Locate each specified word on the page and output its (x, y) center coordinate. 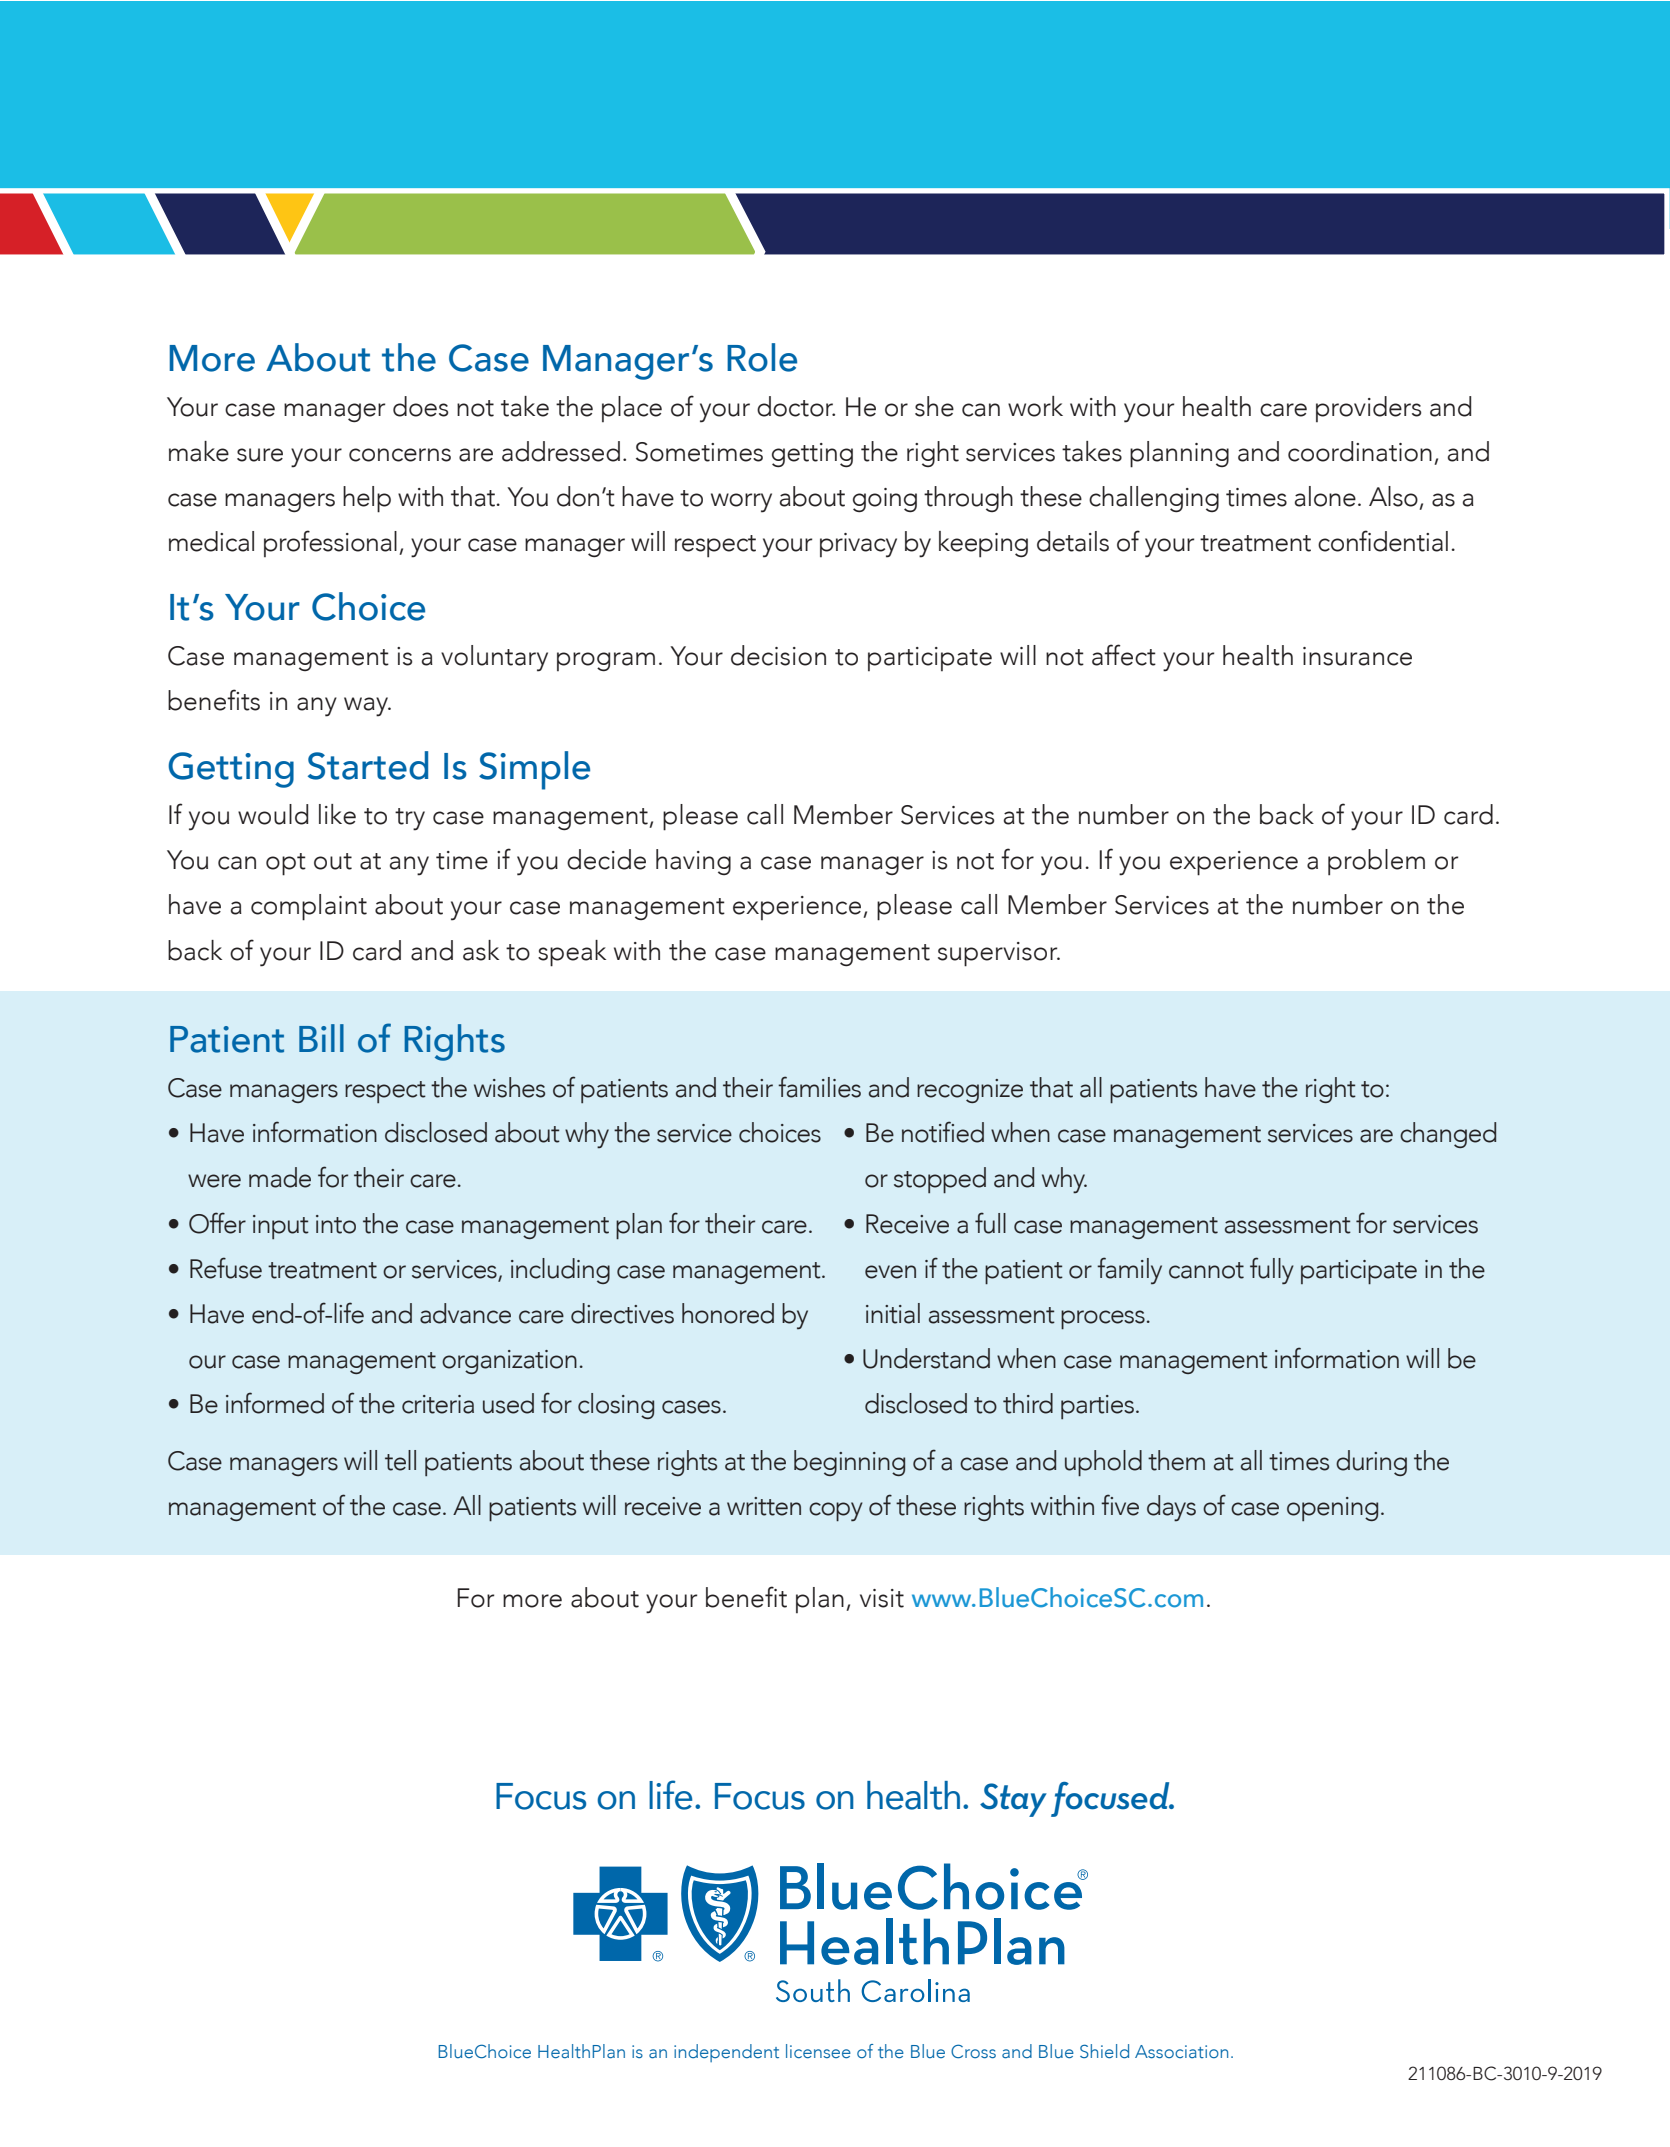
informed (275, 1403)
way (367, 707)
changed (1448, 1135)
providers (1368, 409)
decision (778, 655)
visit (882, 1598)
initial (893, 1313)
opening (1332, 1509)
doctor (796, 406)
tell (400, 1460)
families (819, 1087)
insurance (1357, 656)
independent (726, 2053)
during (1371, 1463)
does (420, 406)
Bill (321, 1038)
